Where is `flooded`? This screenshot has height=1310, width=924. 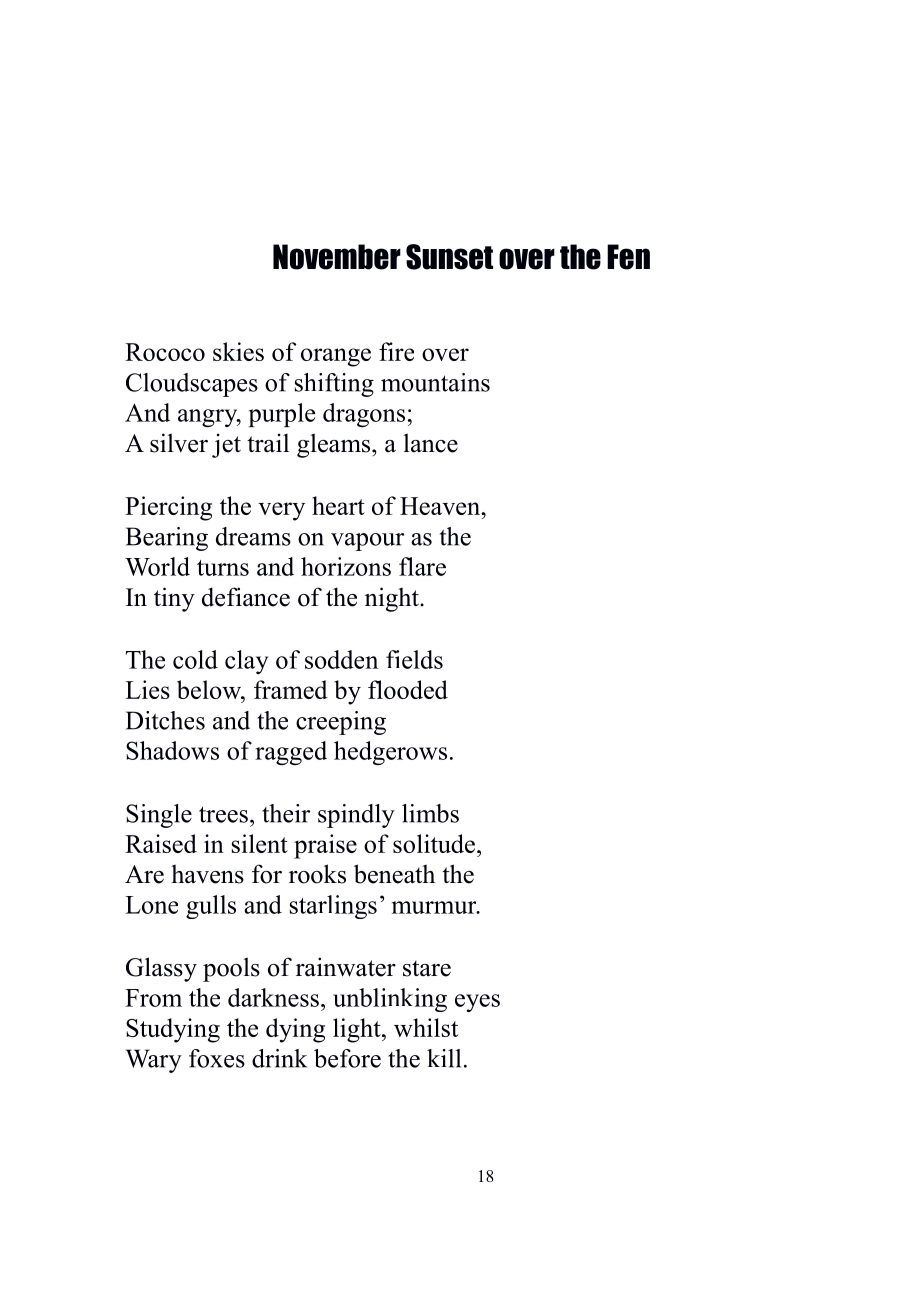
flooded is located at coordinates (408, 689).
